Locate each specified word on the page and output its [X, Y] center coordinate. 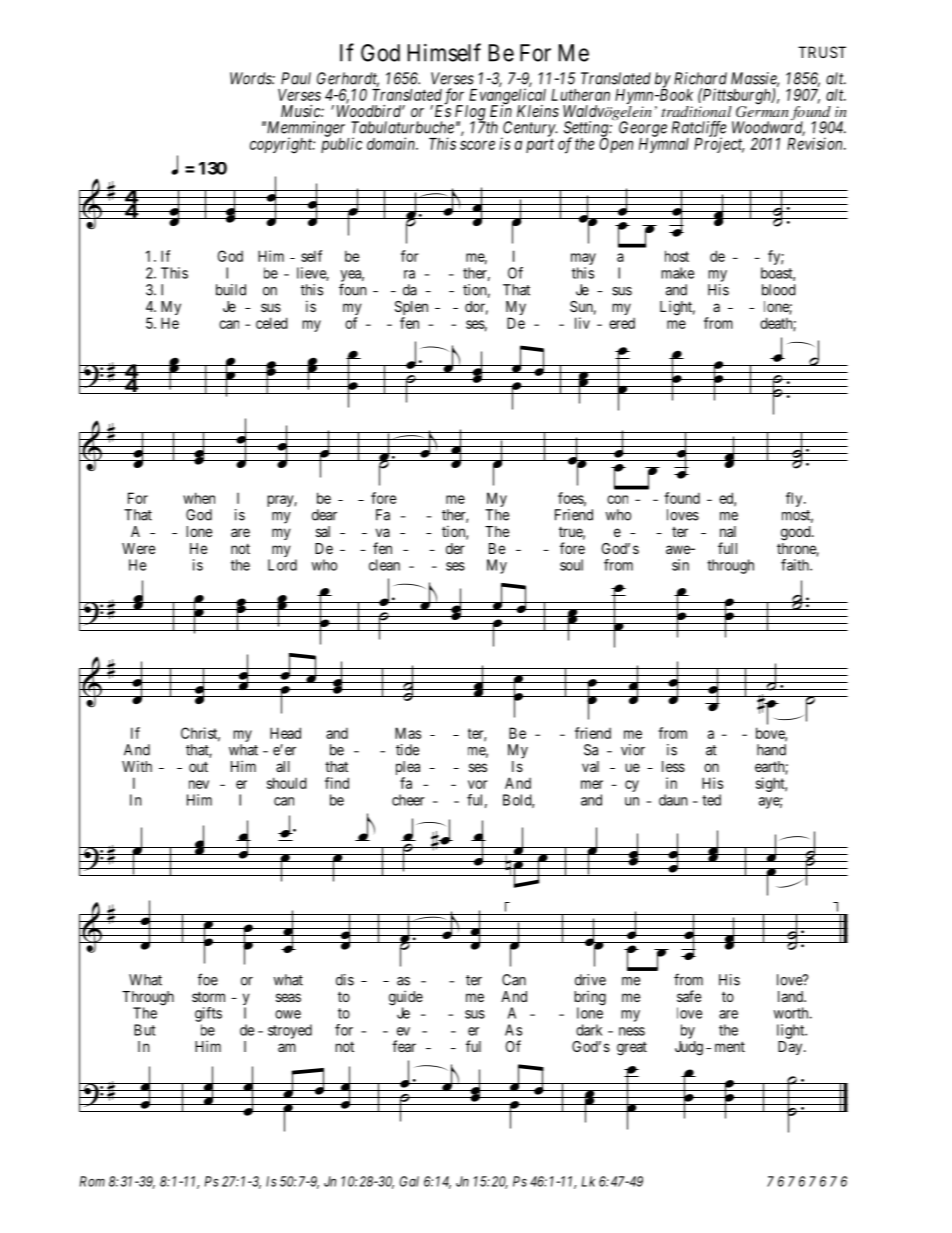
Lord [282, 565]
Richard [700, 78]
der [455, 548]
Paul [296, 78]
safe [689, 996]
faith [796, 565]
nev [199, 784]
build [231, 290]
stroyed [290, 1031]
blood [779, 290]
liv [582, 323]
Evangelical [506, 97]
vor [477, 784]
